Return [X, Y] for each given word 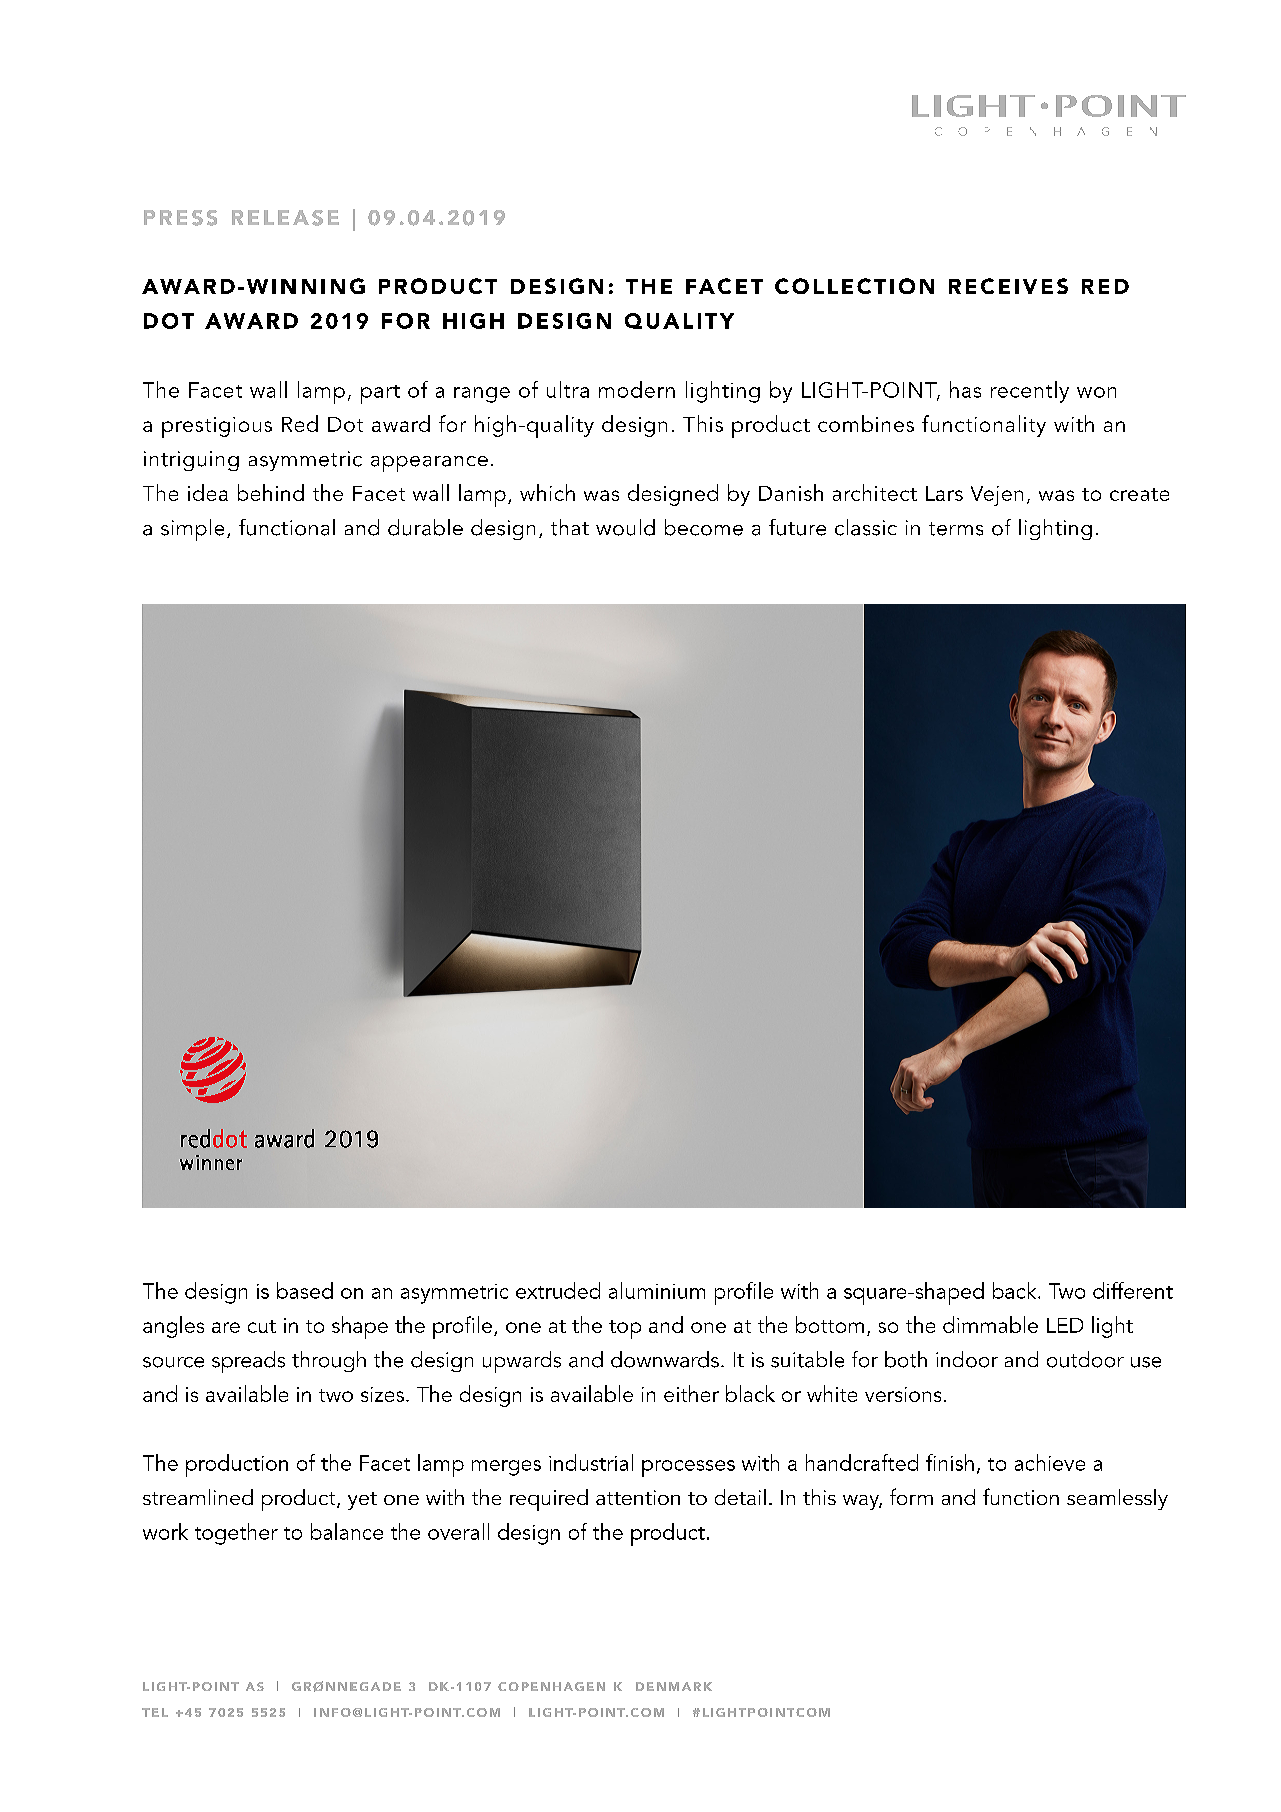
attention [638, 1497]
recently [1030, 392]
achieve [1050, 1462]
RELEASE [285, 218]
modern [637, 389]
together [236, 1534]
